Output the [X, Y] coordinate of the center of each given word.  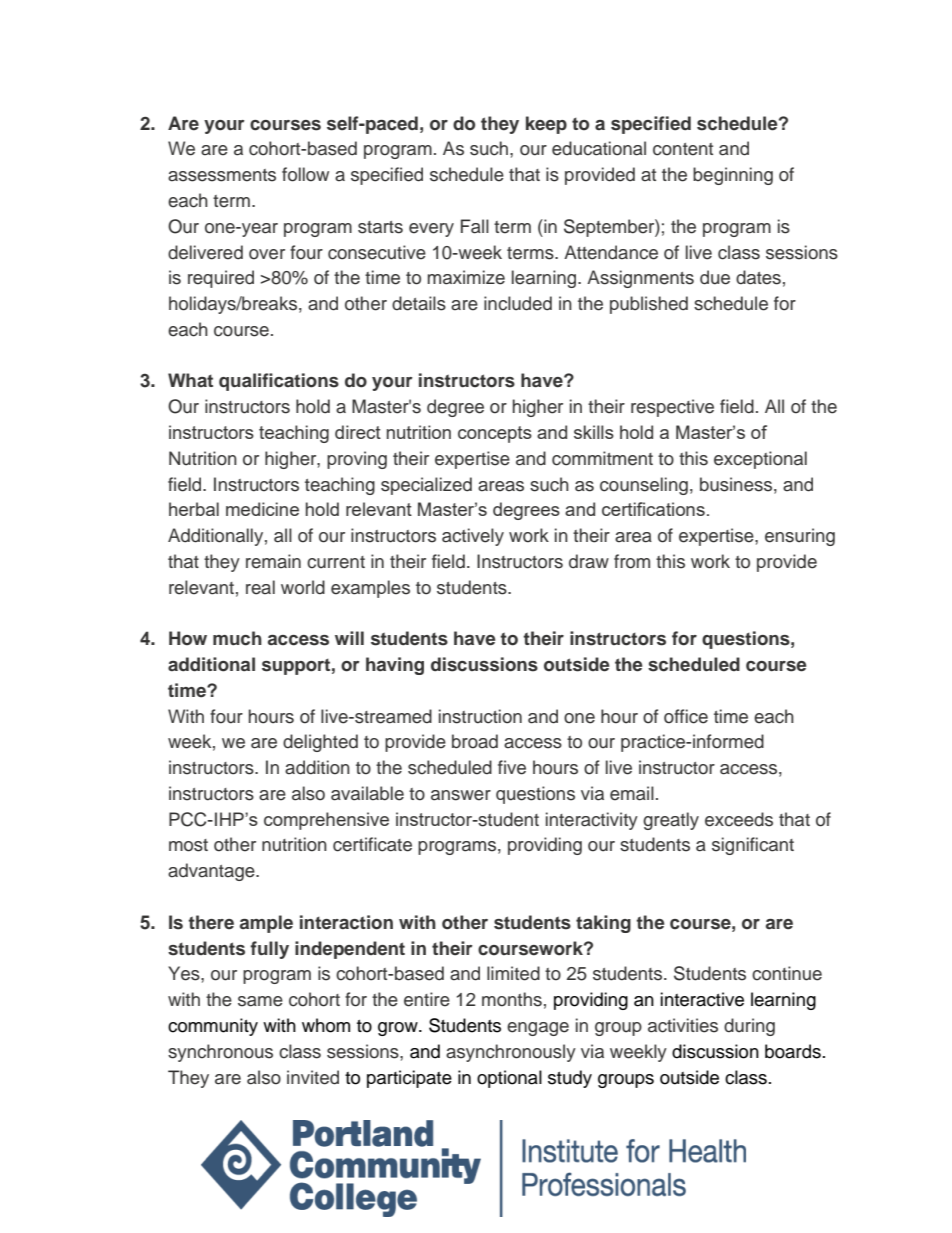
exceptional [760, 460]
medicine [262, 509]
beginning [733, 176]
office [686, 716]
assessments [222, 175]
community [213, 1027]
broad [475, 741]
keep [546, 125]
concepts [495, 434]
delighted [320, 743]
